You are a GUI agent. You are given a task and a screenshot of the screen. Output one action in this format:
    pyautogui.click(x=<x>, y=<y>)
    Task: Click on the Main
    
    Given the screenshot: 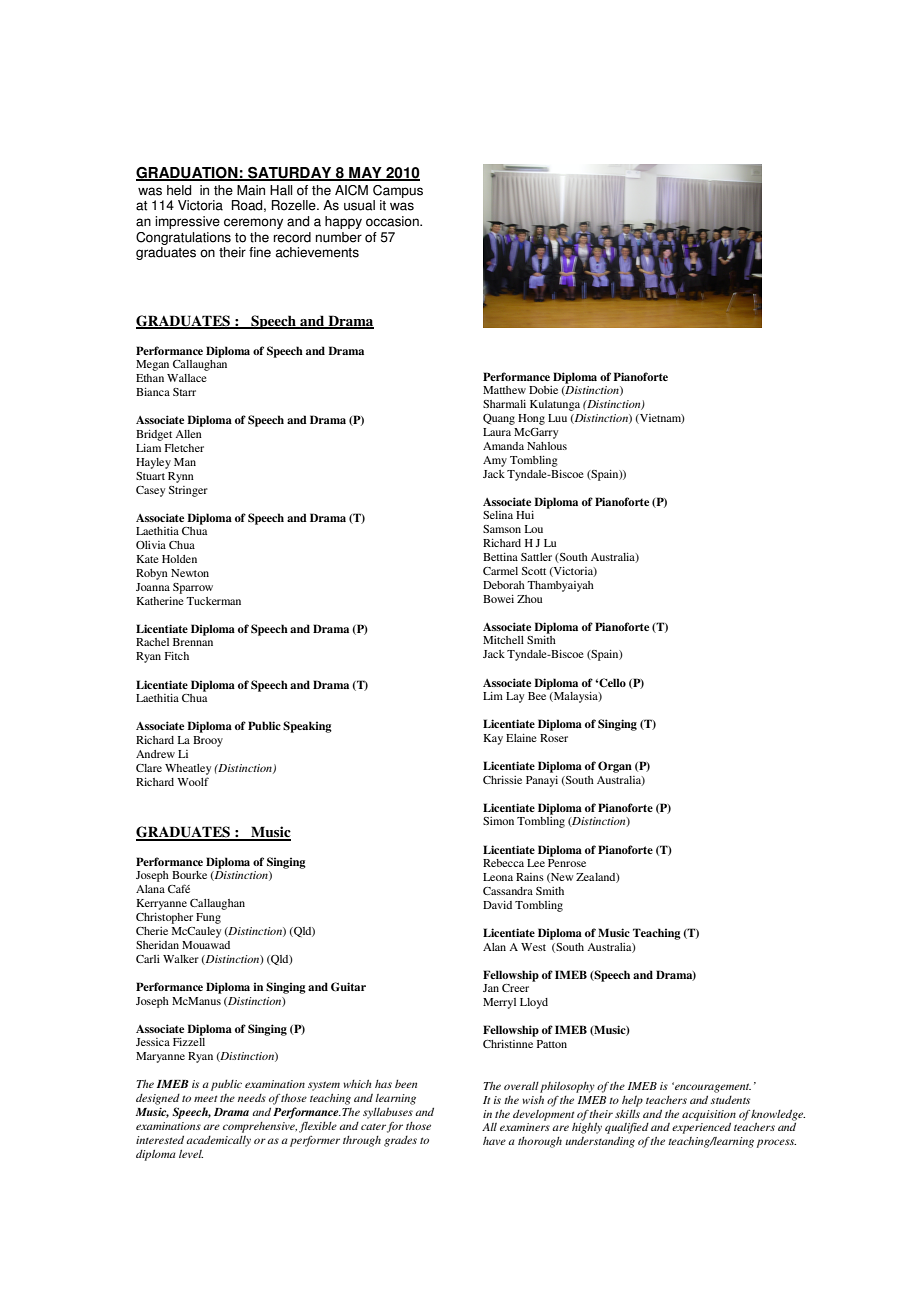 What is the action you would take?
    pyautogui.click(x=251, y=190)
